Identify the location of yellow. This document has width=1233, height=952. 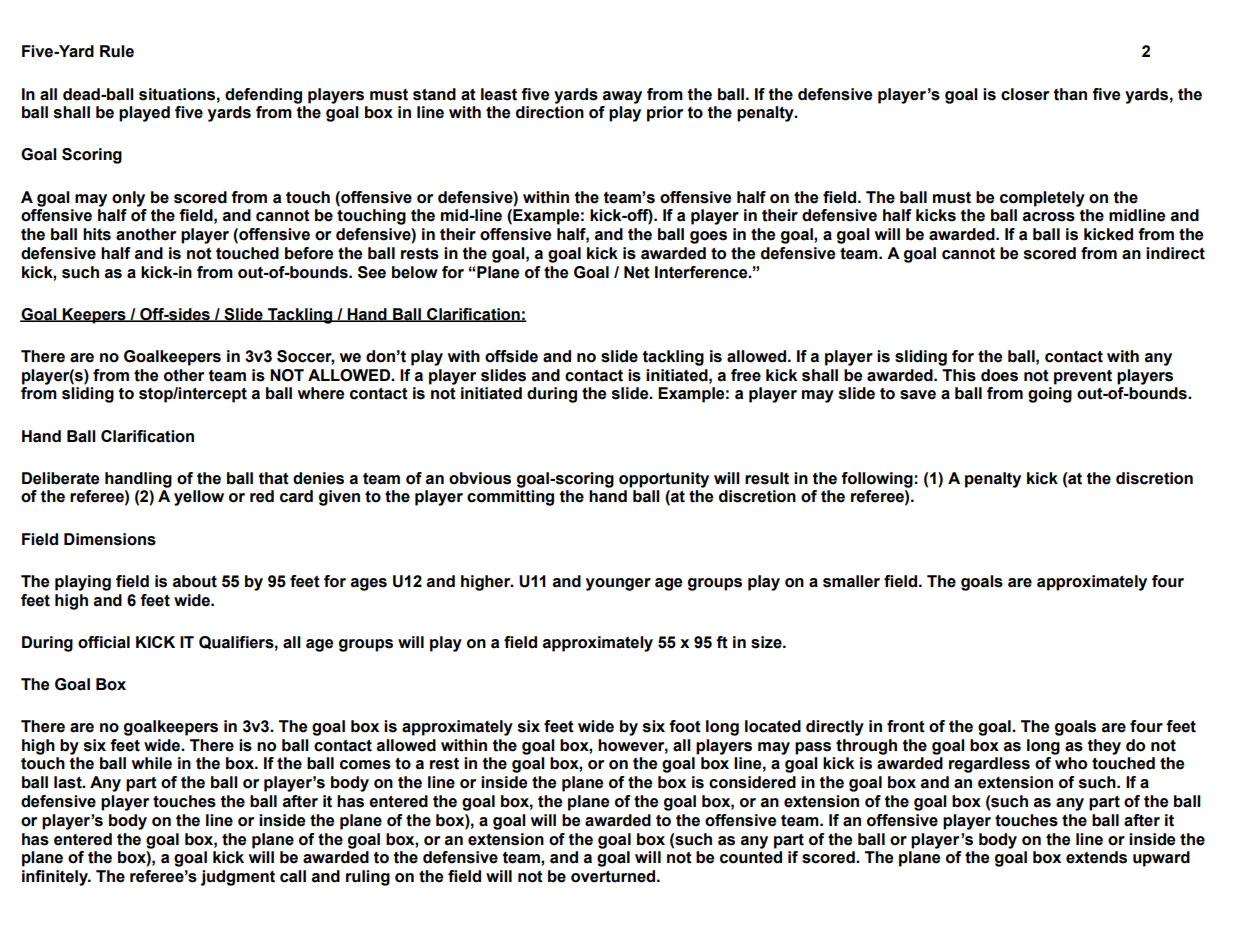
(199, 498).
